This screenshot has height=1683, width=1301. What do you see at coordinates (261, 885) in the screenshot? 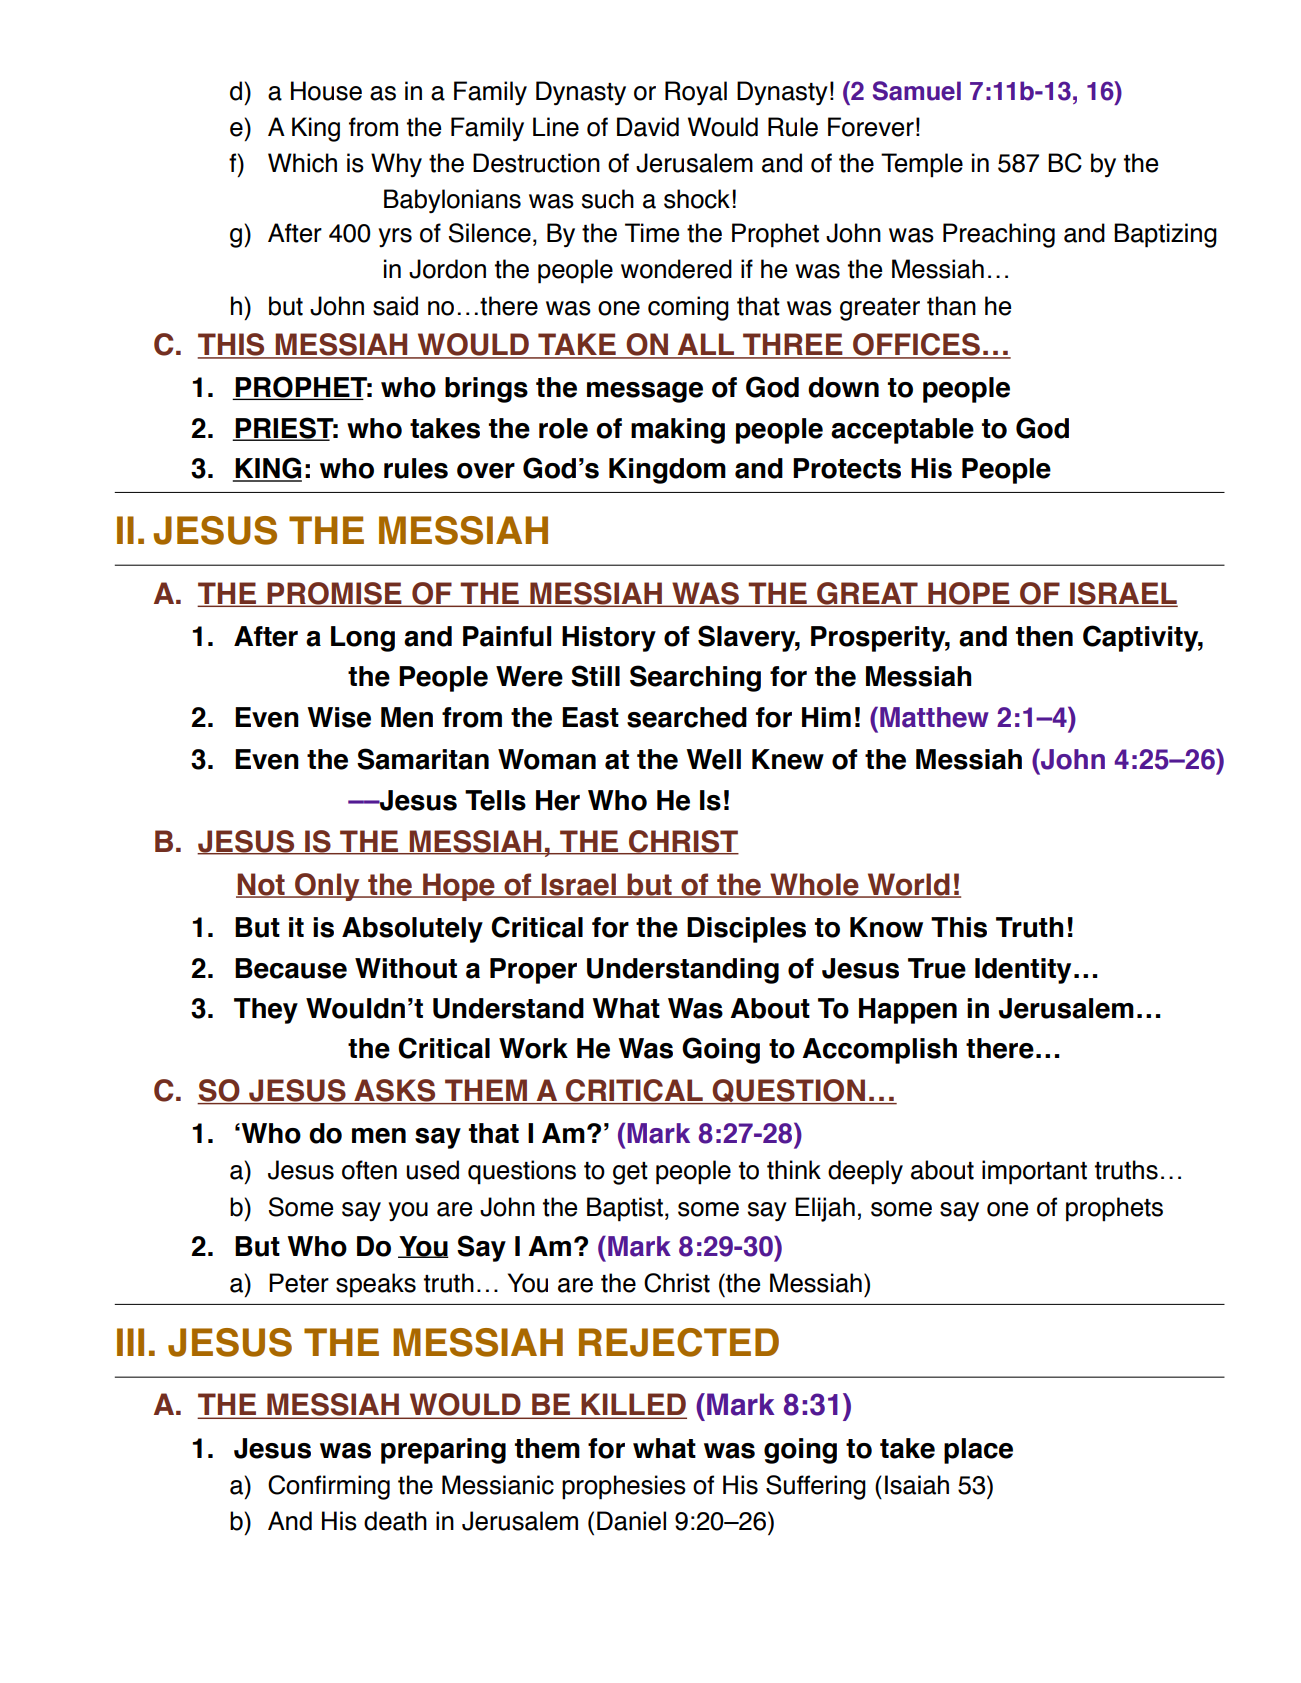
I see `Not` at bounding box center [261, 885].
